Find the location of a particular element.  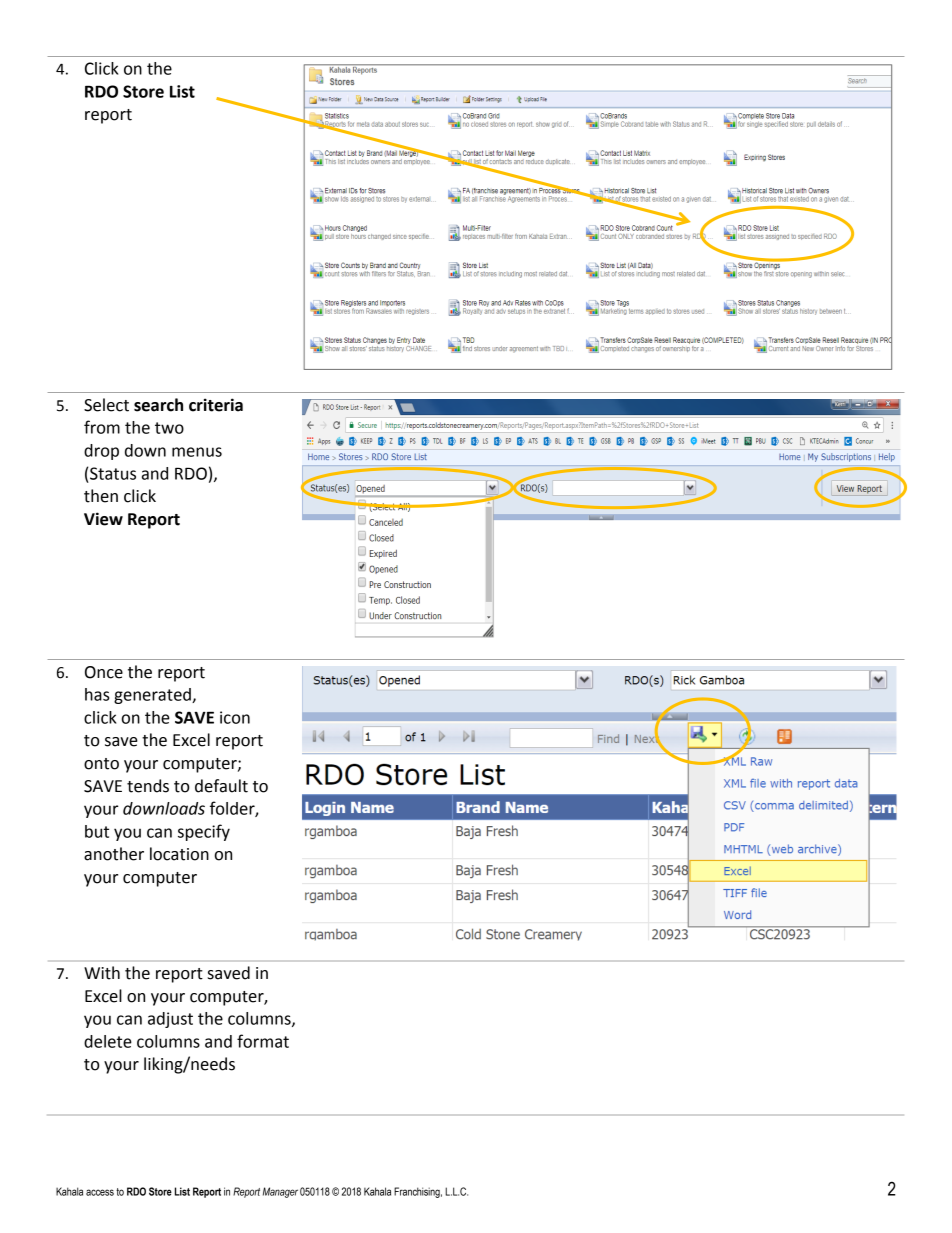

Select is located at coordinates (106, 405).
